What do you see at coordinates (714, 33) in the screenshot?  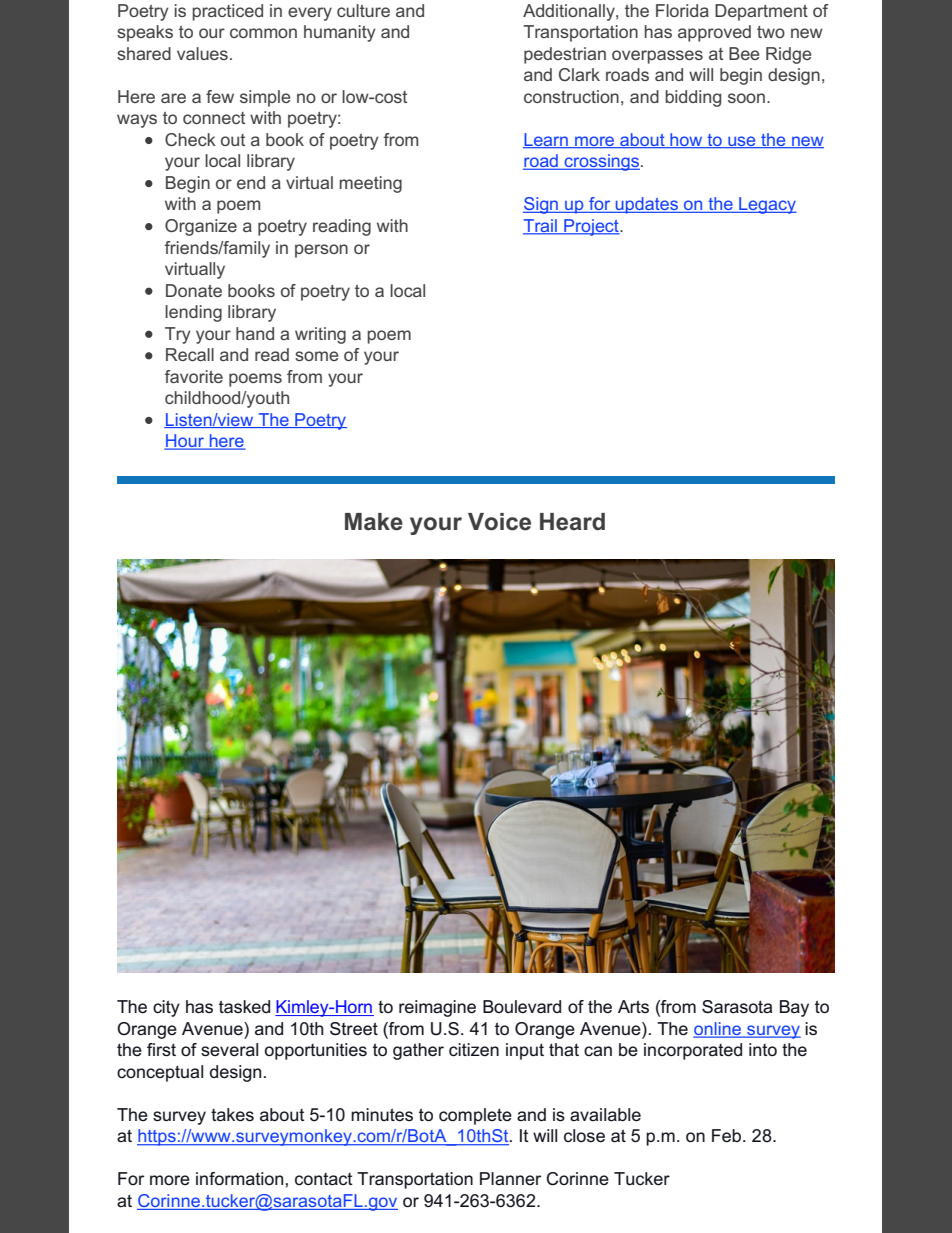 I see `approved` at bounding box center [714, 33].
